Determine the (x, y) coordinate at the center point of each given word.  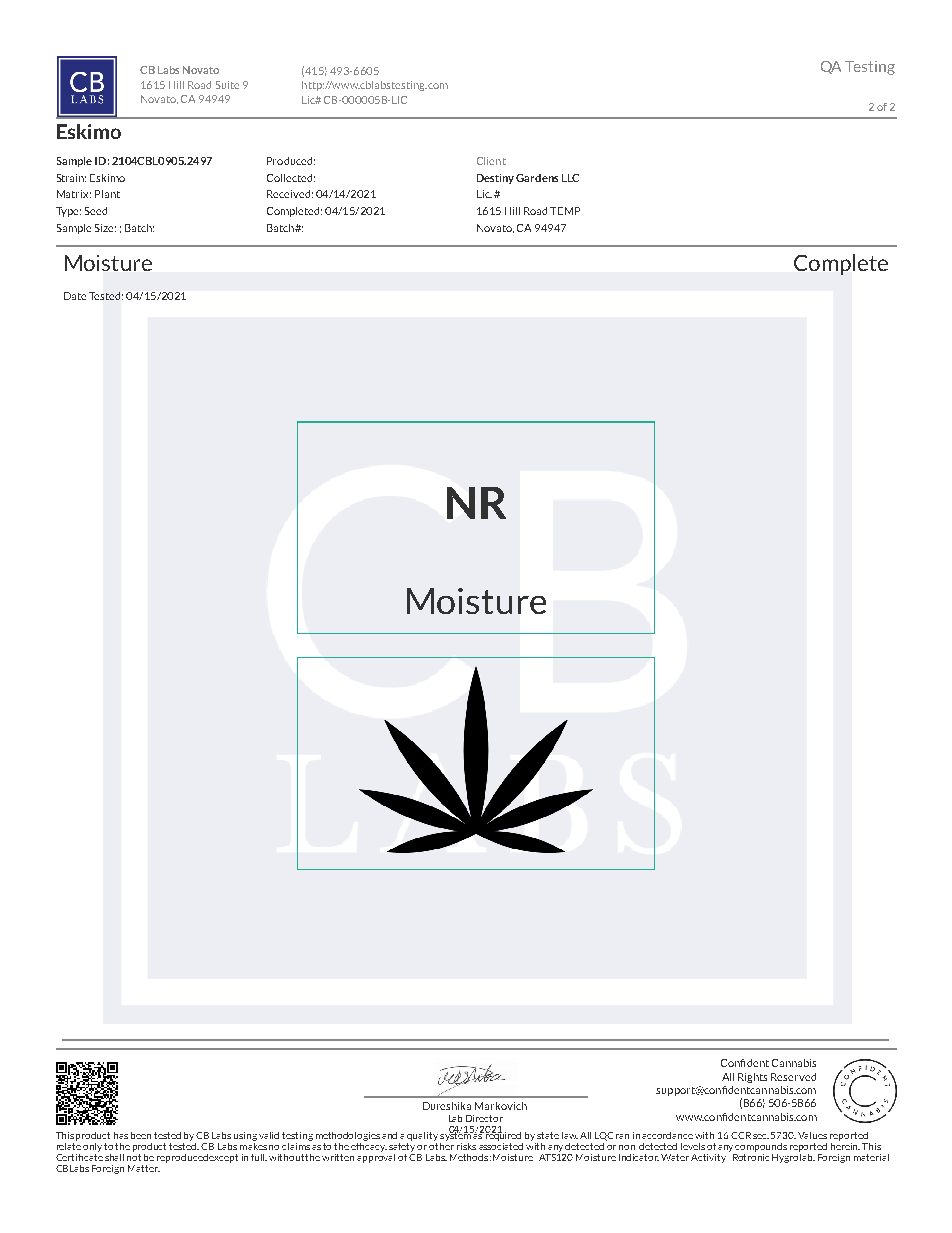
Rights (752, 1078)
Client (491, 161)
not (134, 1157)
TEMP (565, 211)
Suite (227, 85)
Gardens (537, 178)
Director (484, 1118)
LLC (570, 178)
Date (75, 296)
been (141, 1135)
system (456, 1135)
